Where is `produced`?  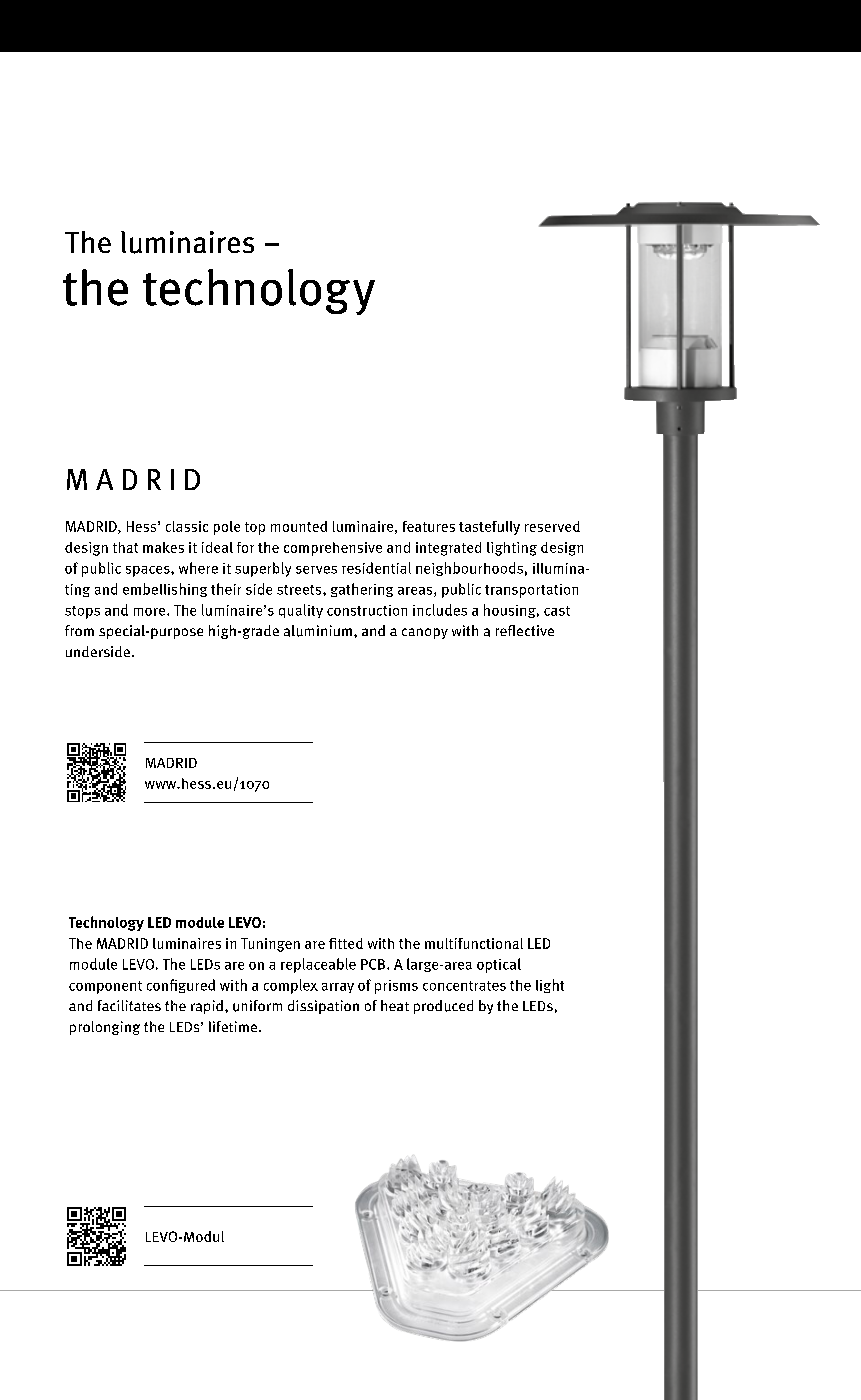
produced is located at coordinates (443, 1007).
